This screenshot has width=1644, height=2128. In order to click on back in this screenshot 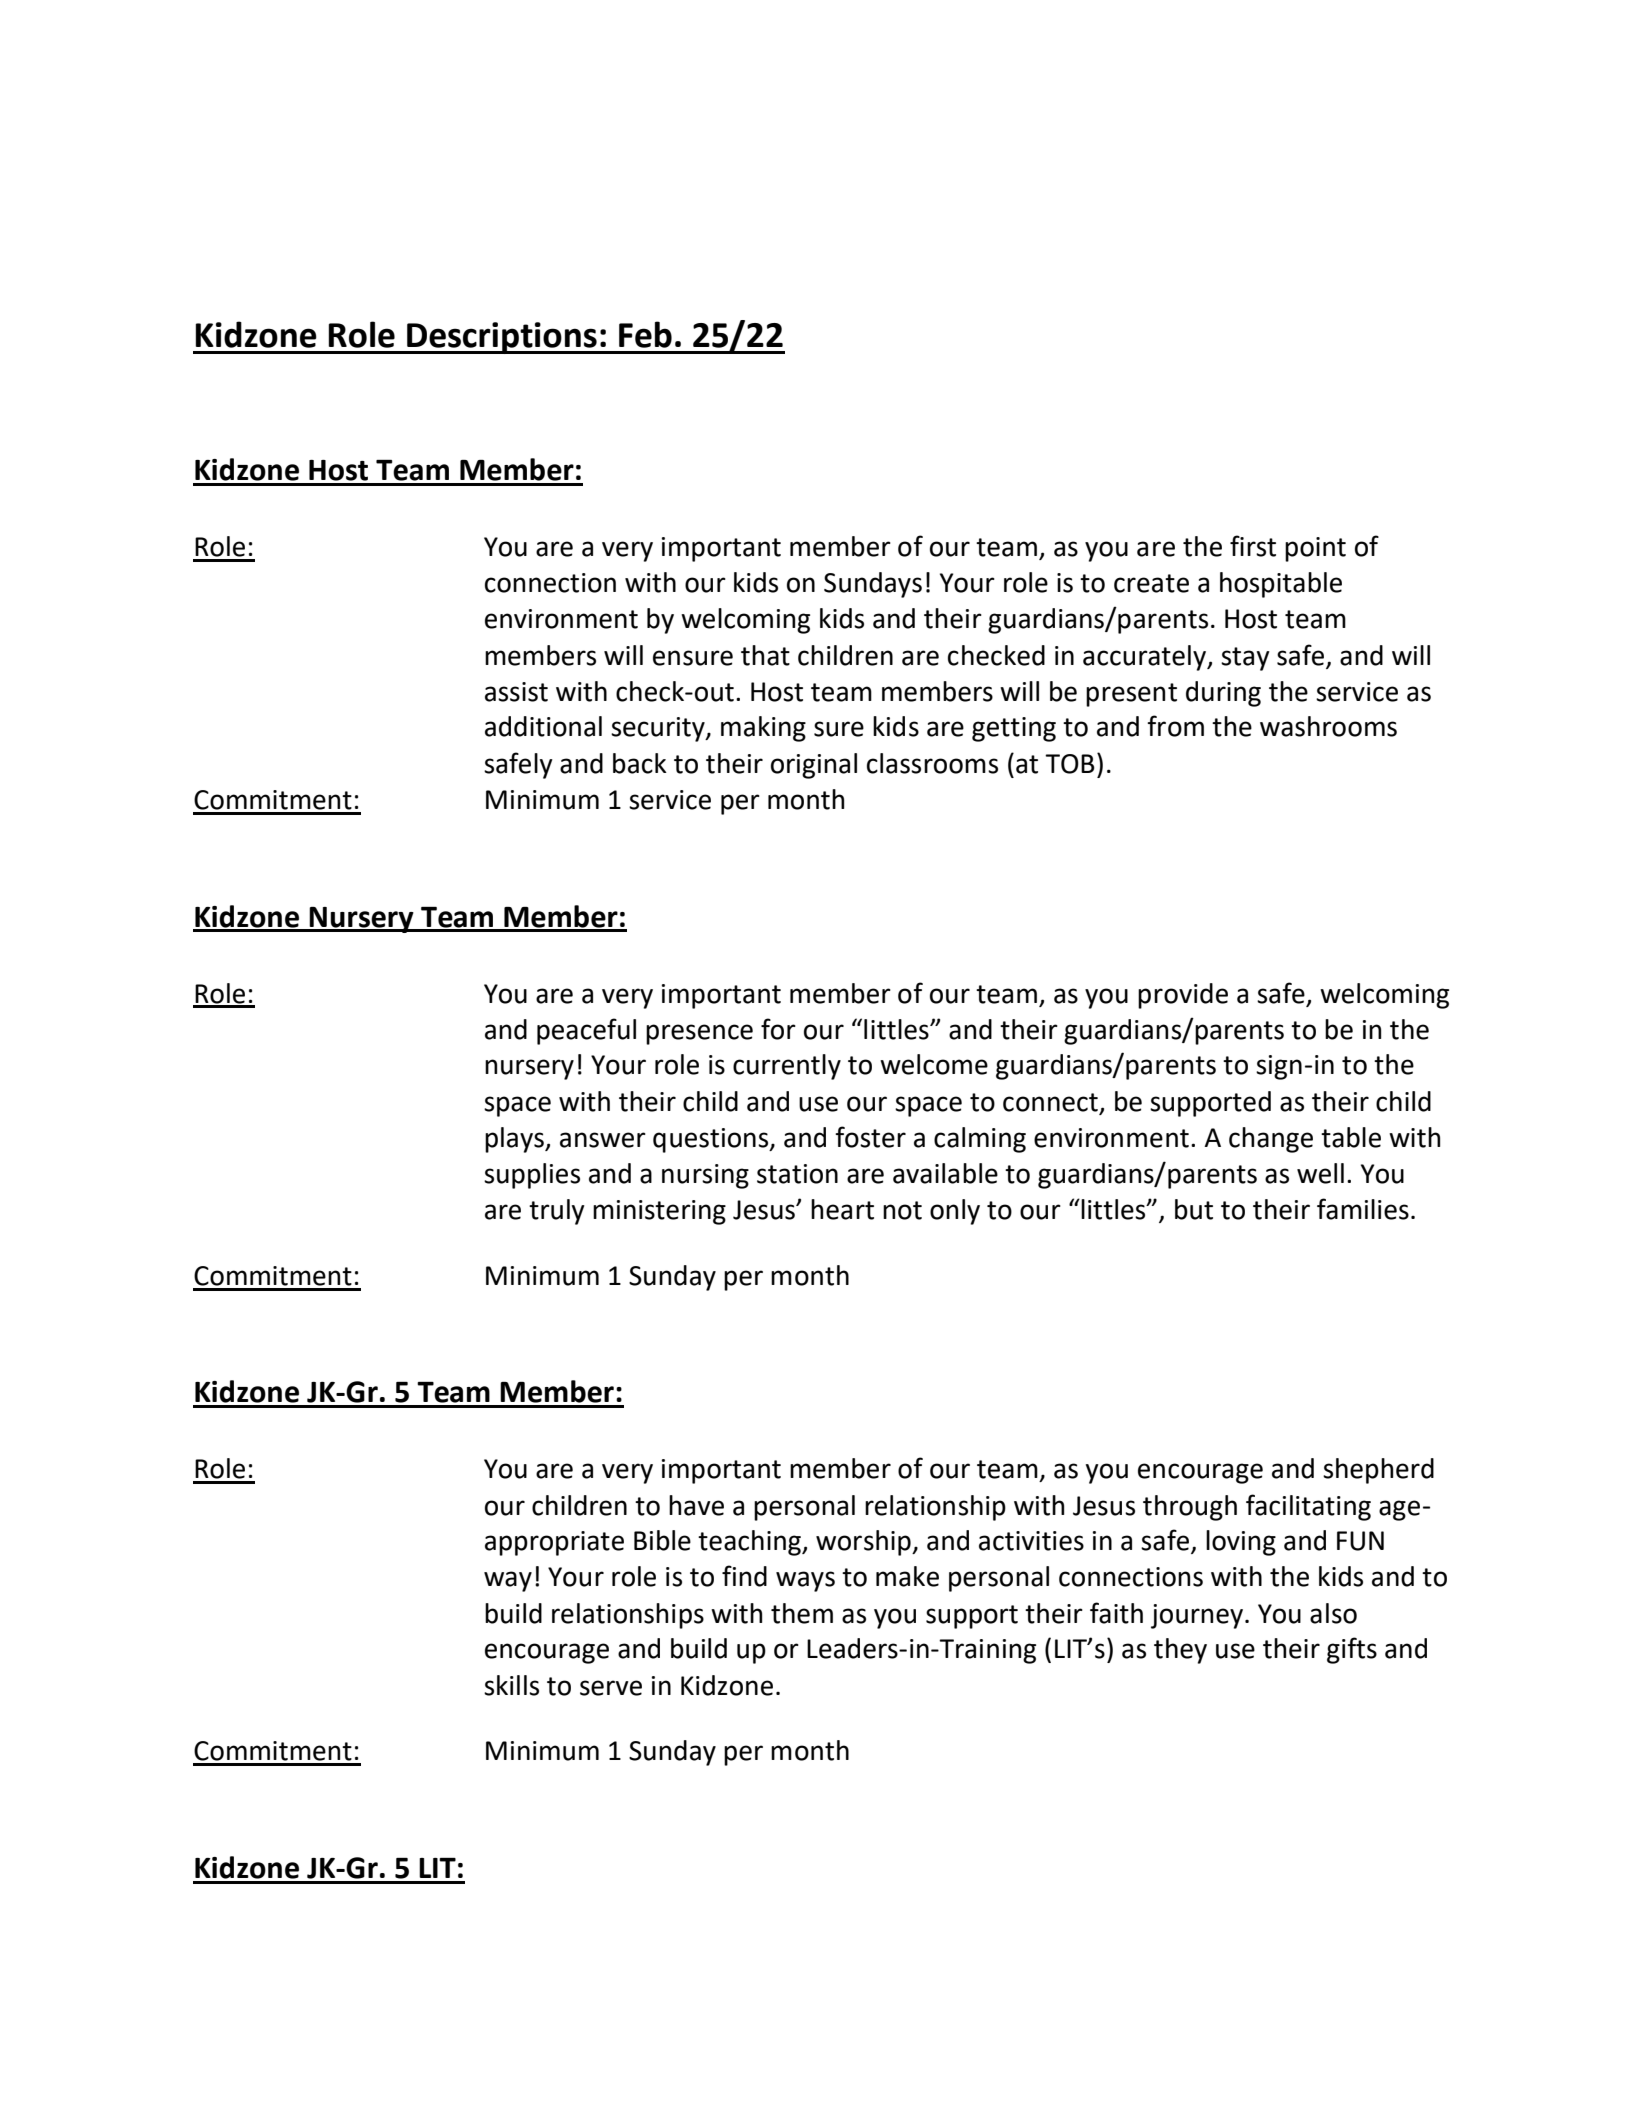, I will do `click(640, 763)`.
